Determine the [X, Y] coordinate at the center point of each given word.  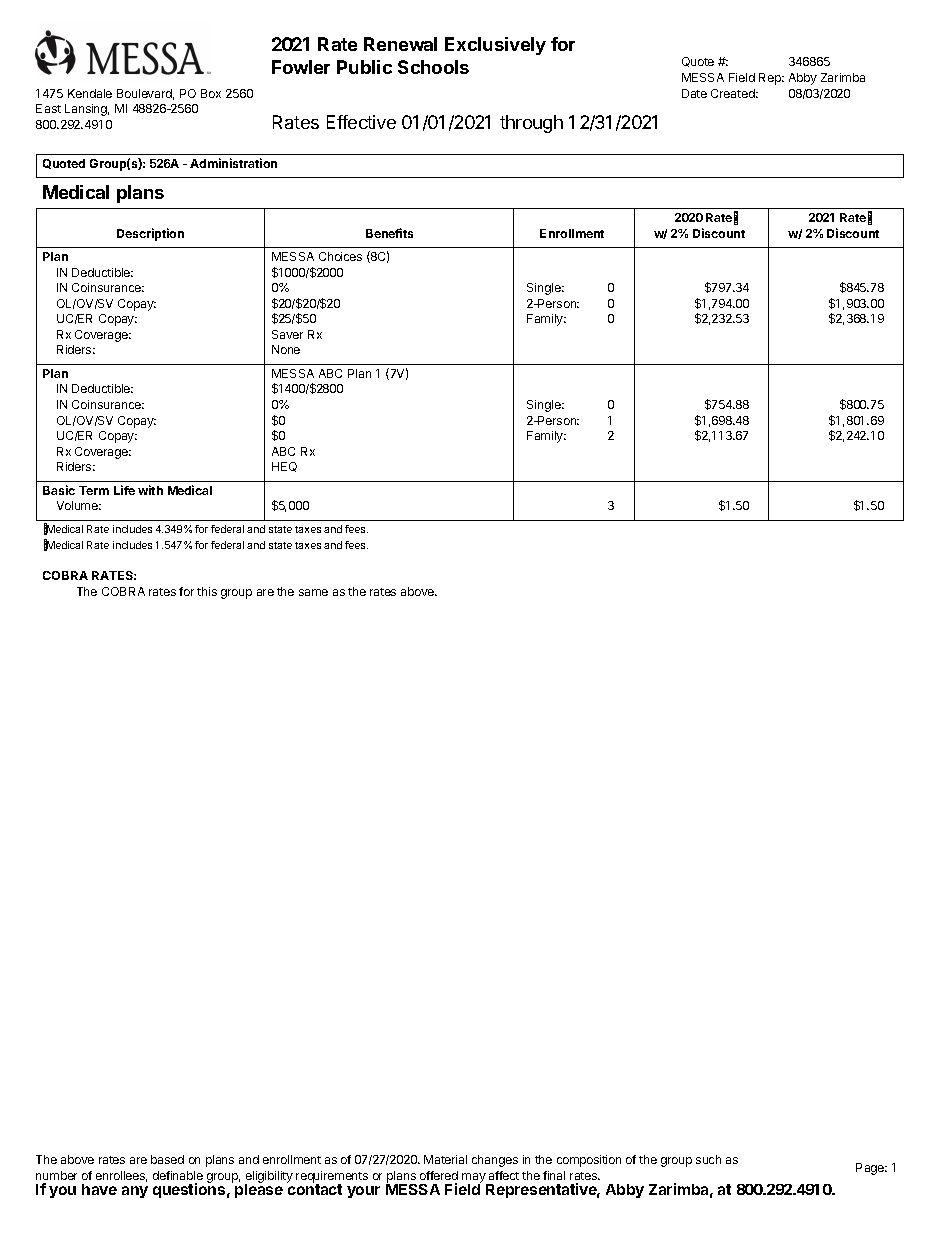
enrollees [121, 1176]
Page [871, 1169]
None [286, 349]
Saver [287, 334]
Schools [433, 67]
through [531, 124]
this [207, 591]
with [150, 490]
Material [445, 1159]
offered [439, 1175]
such [708, 1159]
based [167, 1159]
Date [694, 93]
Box [211, 93]
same [313, 592]
